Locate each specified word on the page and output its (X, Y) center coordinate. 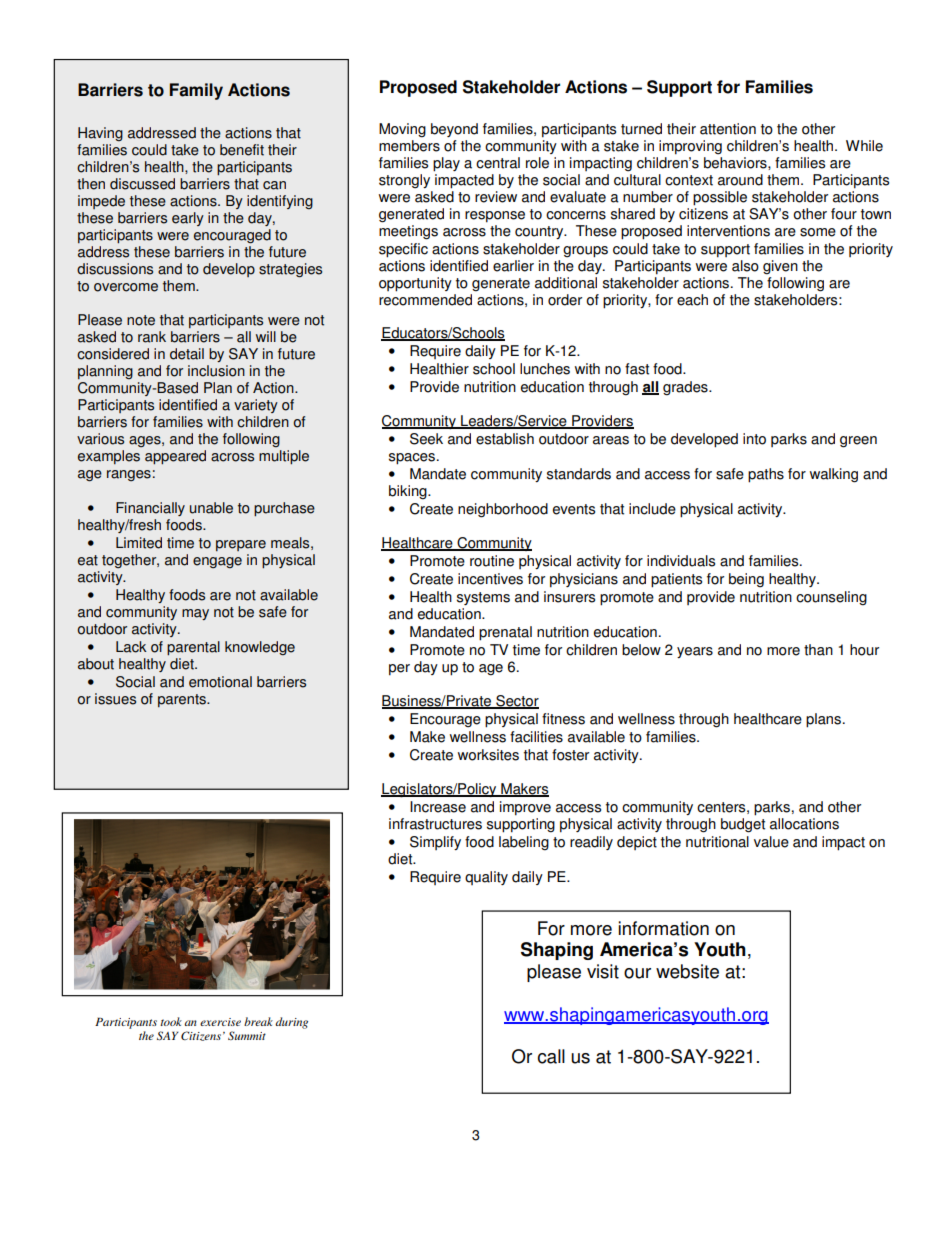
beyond (454, 130)
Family (196, 91)
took (171, 1021)
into (754, 439)
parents (183, 700)
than (818, 650)
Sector (516, 702)
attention (728, 129)
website (687, 971)
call (551, 1056)
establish (505, 439)
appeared (175, 457)
